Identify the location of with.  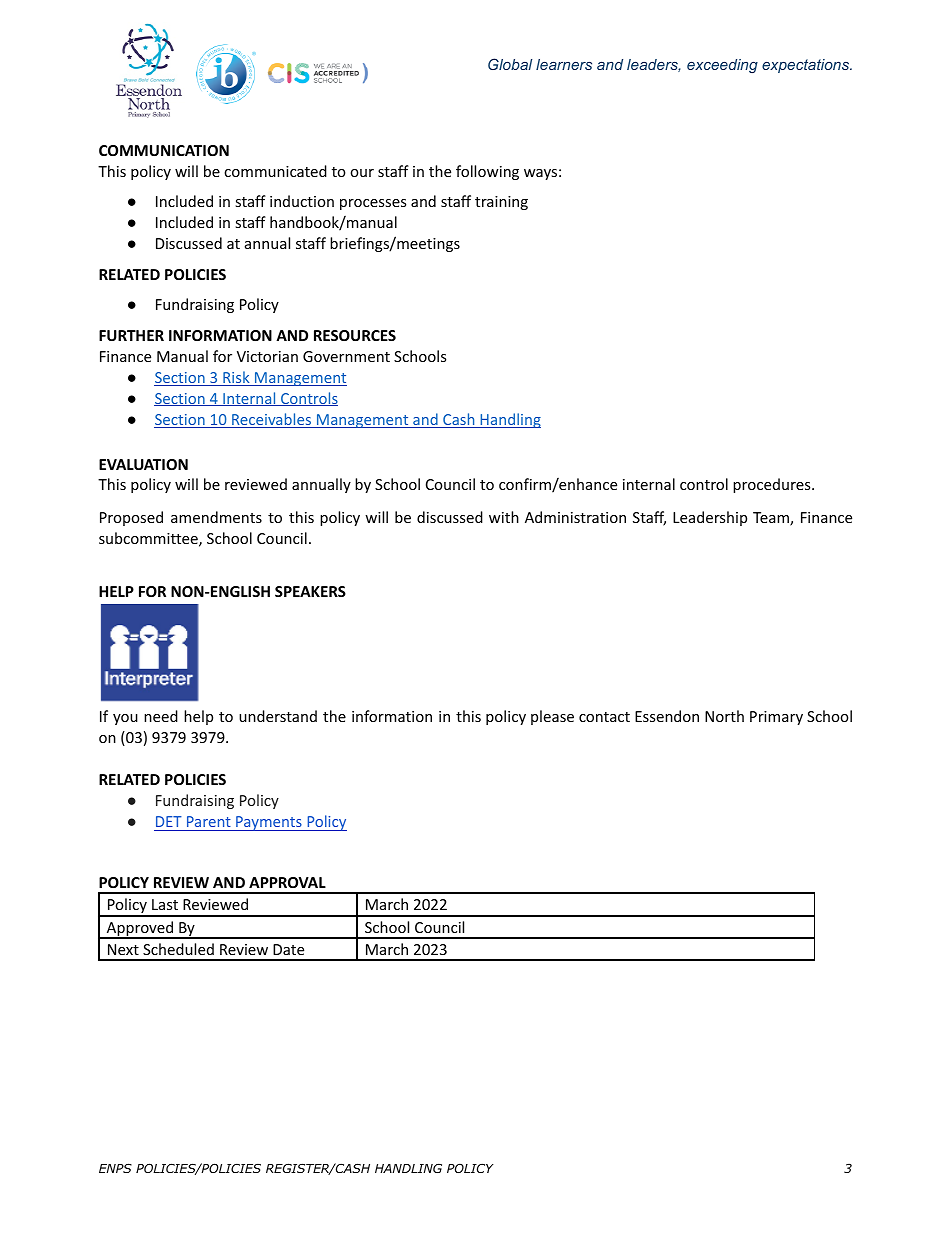
(504, 517).
